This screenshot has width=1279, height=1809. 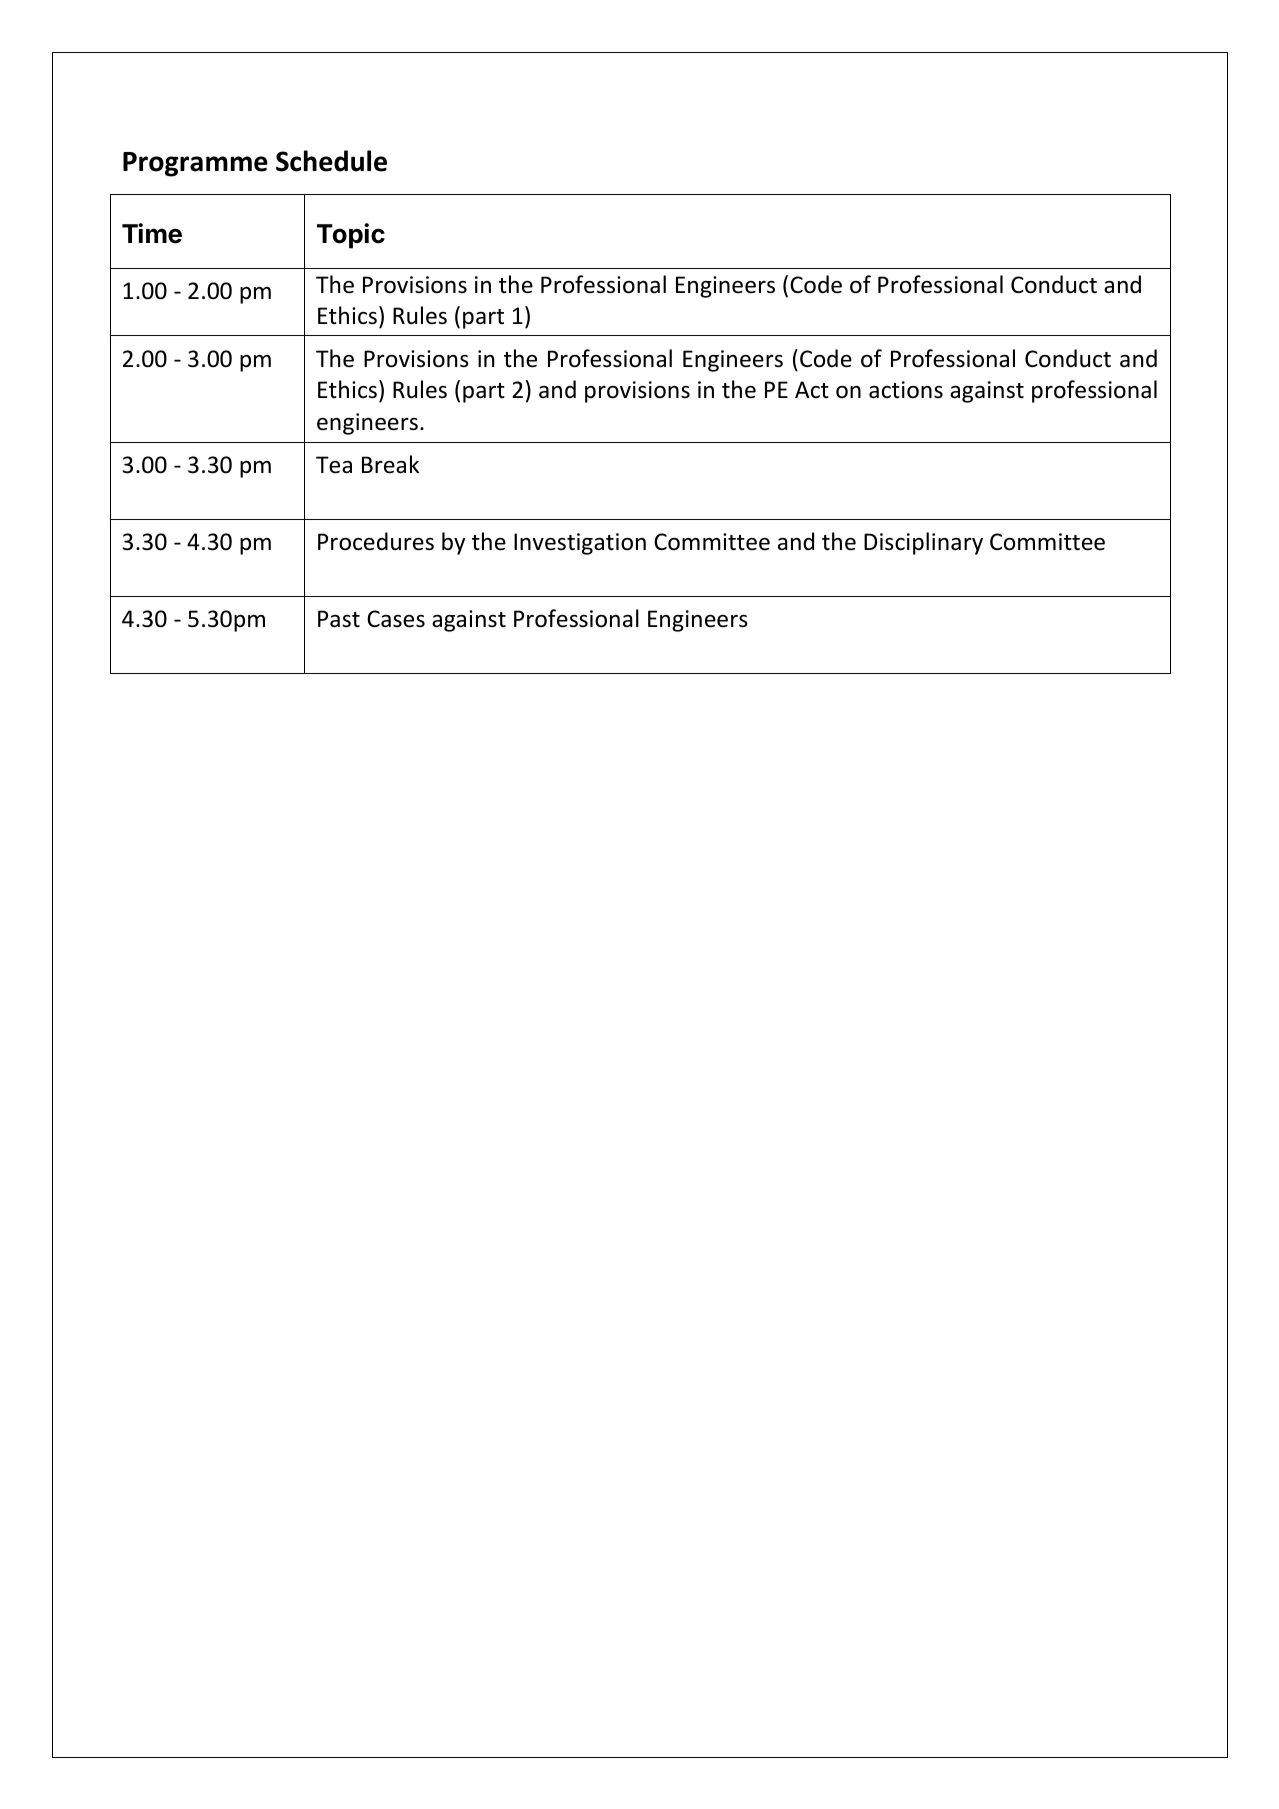 What do you see at coordinates (152, 233) in the screenshot?
I see `Time` at bounding box center [152, 233].
